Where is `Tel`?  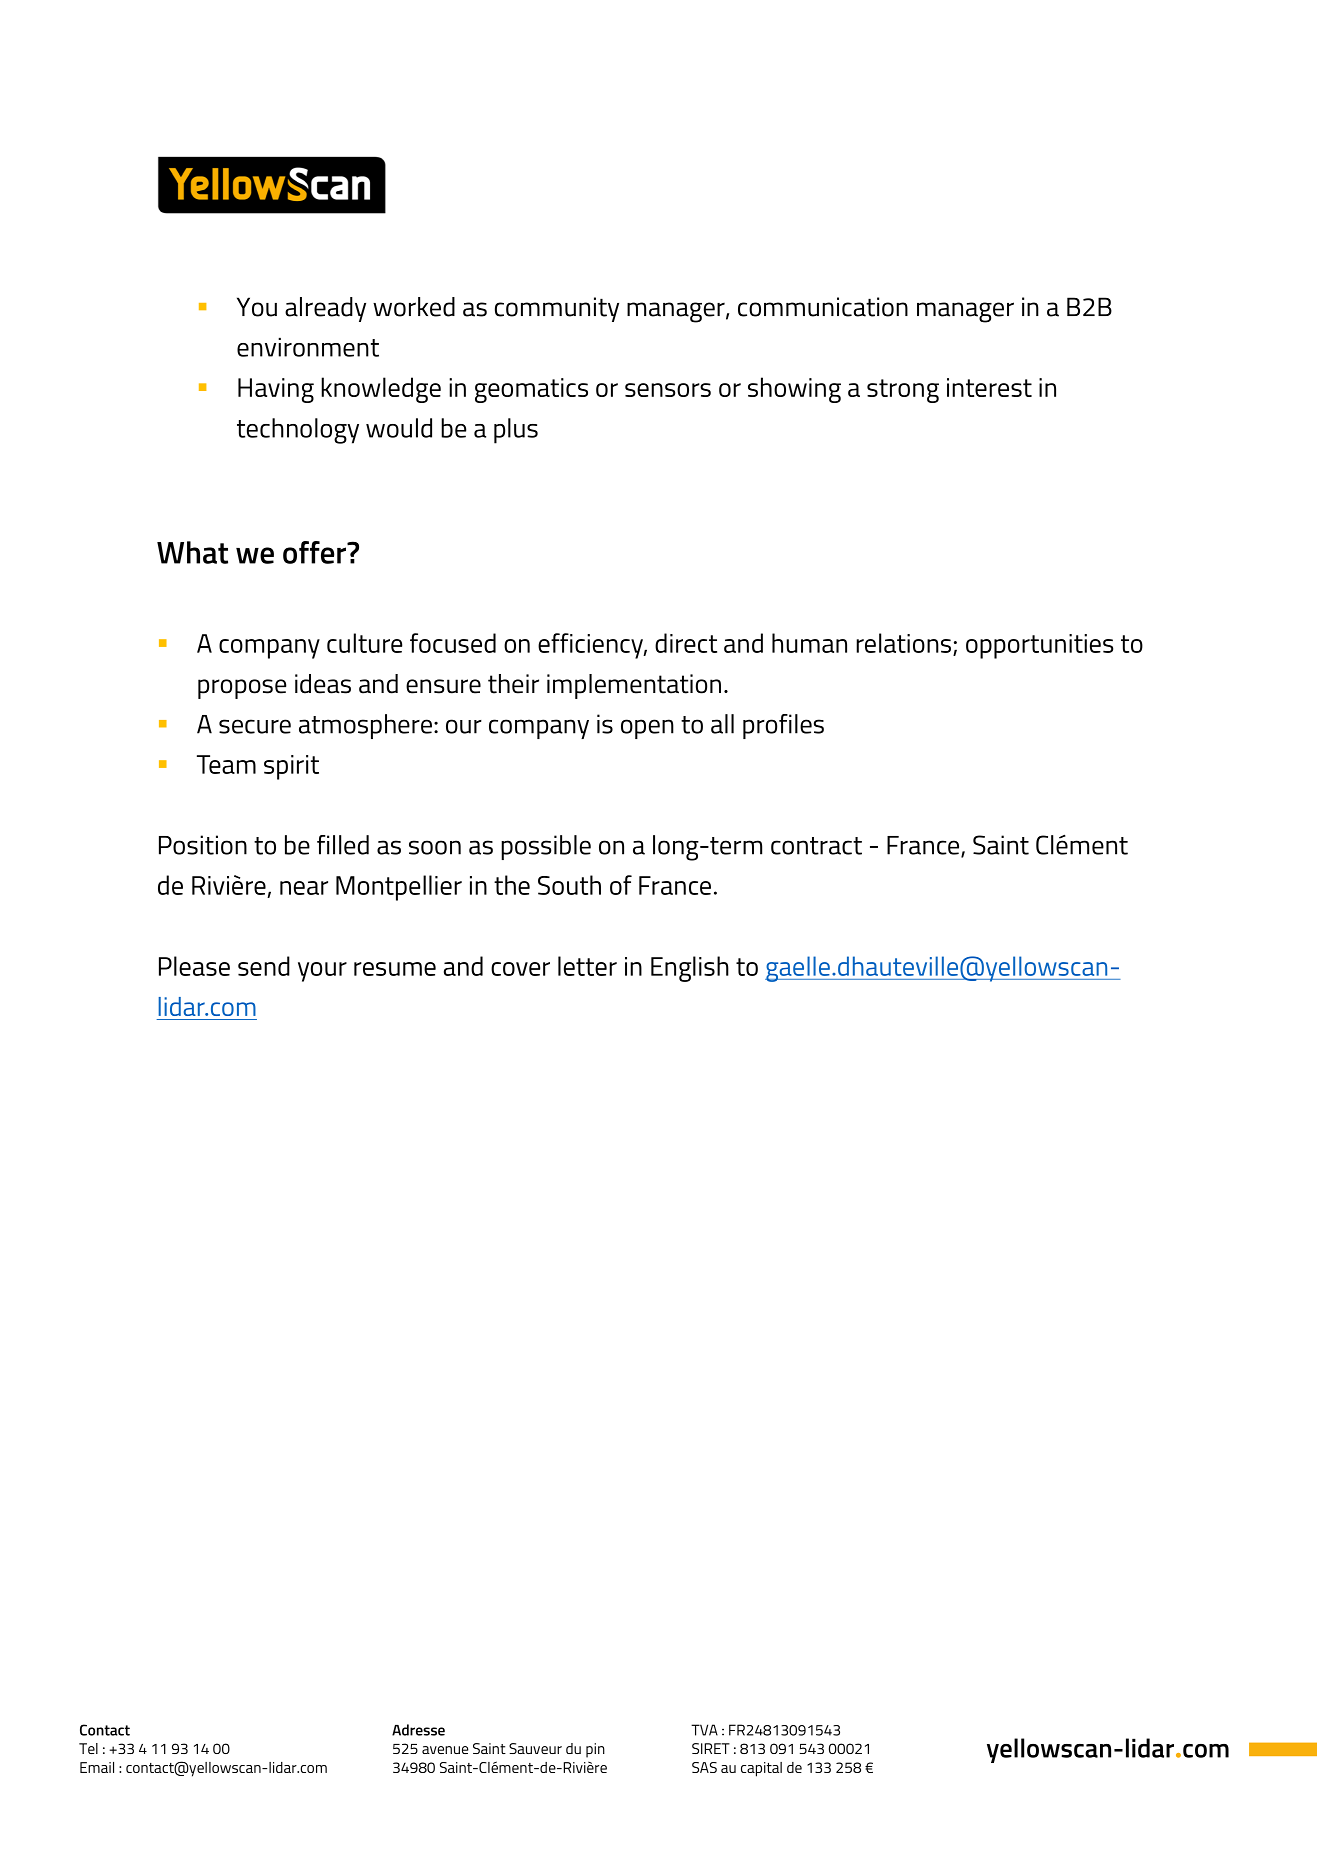
Tel is located at coordinates (88, 1748).
